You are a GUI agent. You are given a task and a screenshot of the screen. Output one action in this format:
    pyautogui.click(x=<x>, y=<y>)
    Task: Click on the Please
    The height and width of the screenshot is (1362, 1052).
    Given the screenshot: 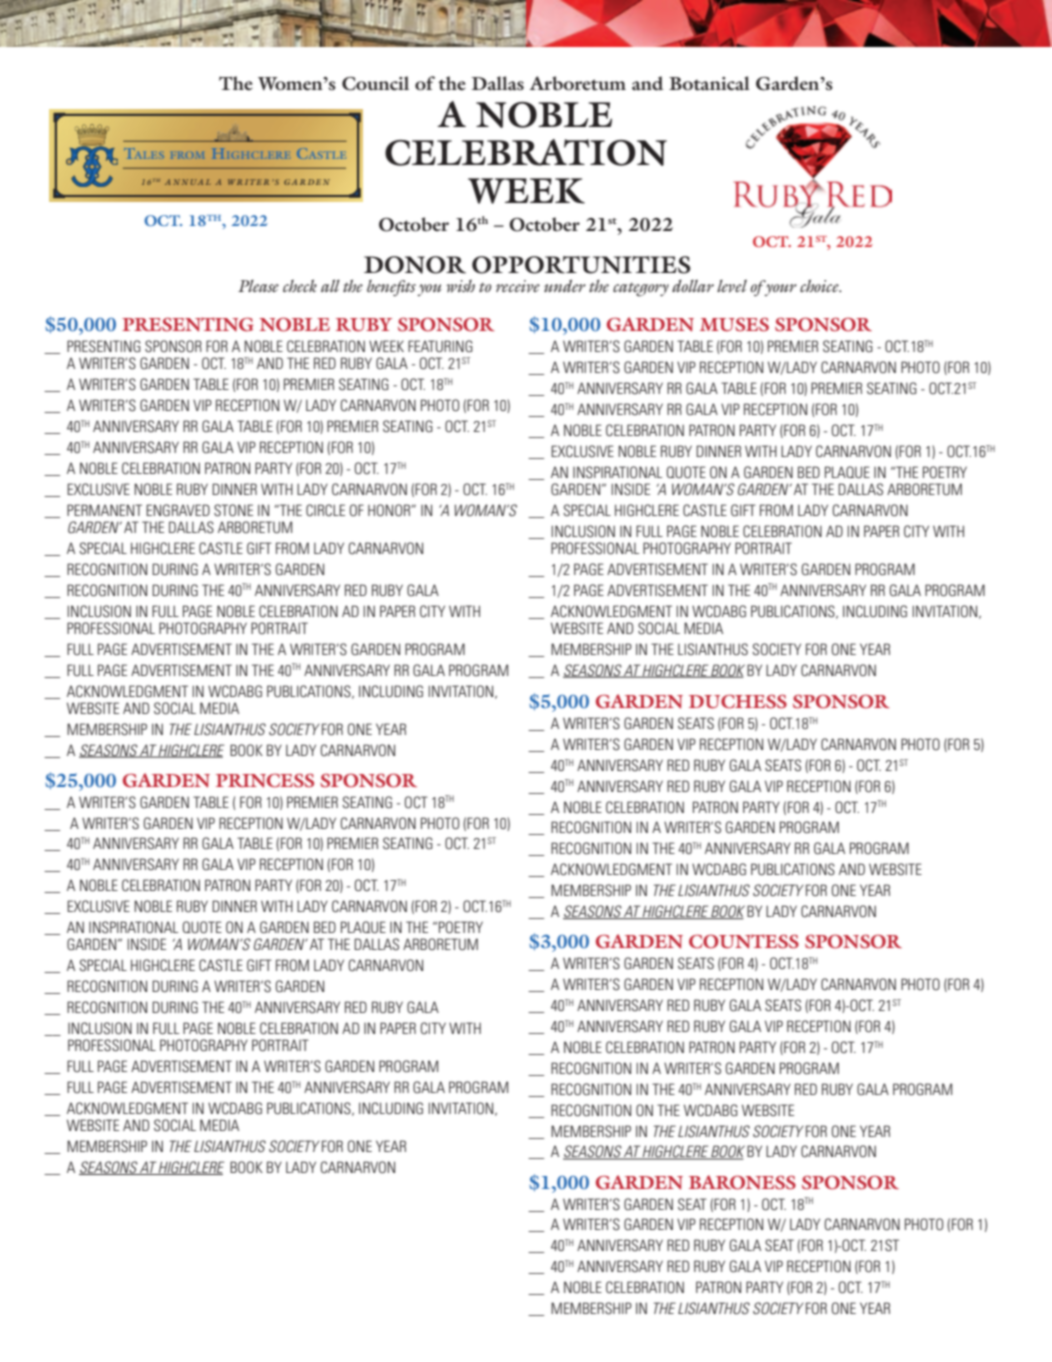 What is the action you would take?
    pyautogui.click(x=258, y=286)
